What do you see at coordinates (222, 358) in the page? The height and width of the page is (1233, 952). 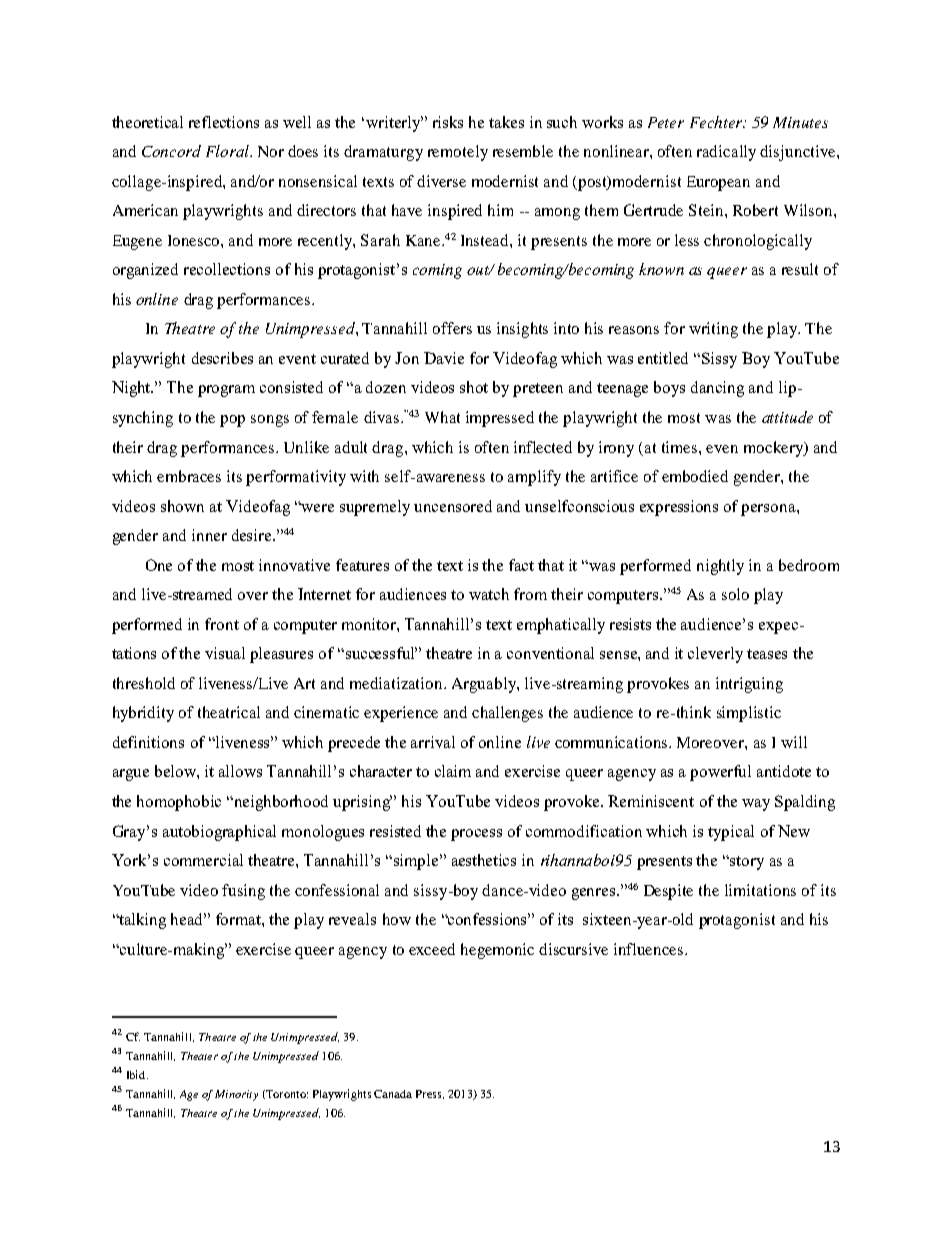 I see `describes` at bounding box center [222, 358].
